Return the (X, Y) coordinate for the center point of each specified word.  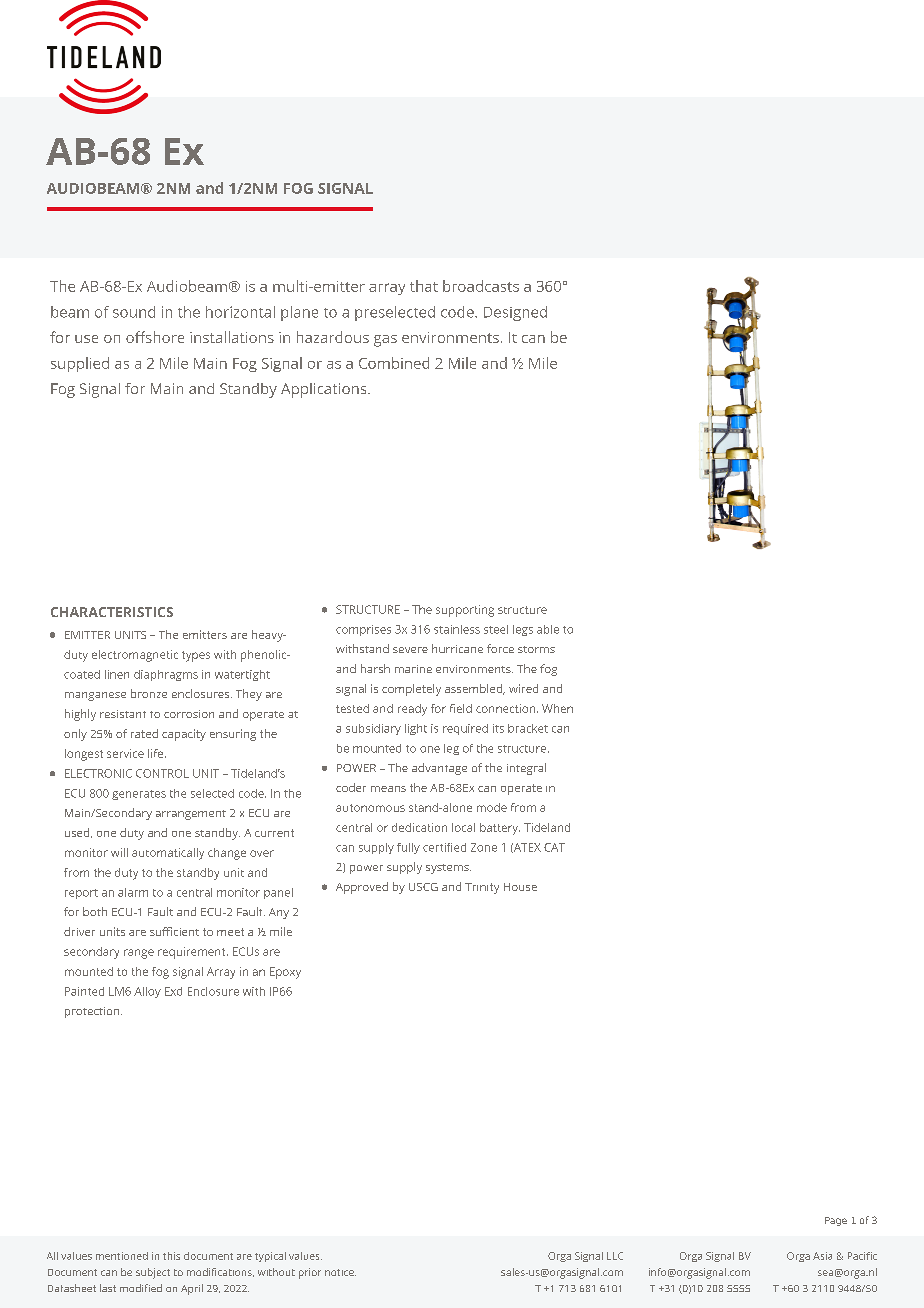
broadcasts (481, 286)
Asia (822, 1256)
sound (134, 312)
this (171, 1256)
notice (340, 1272)
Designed (515, 313)
